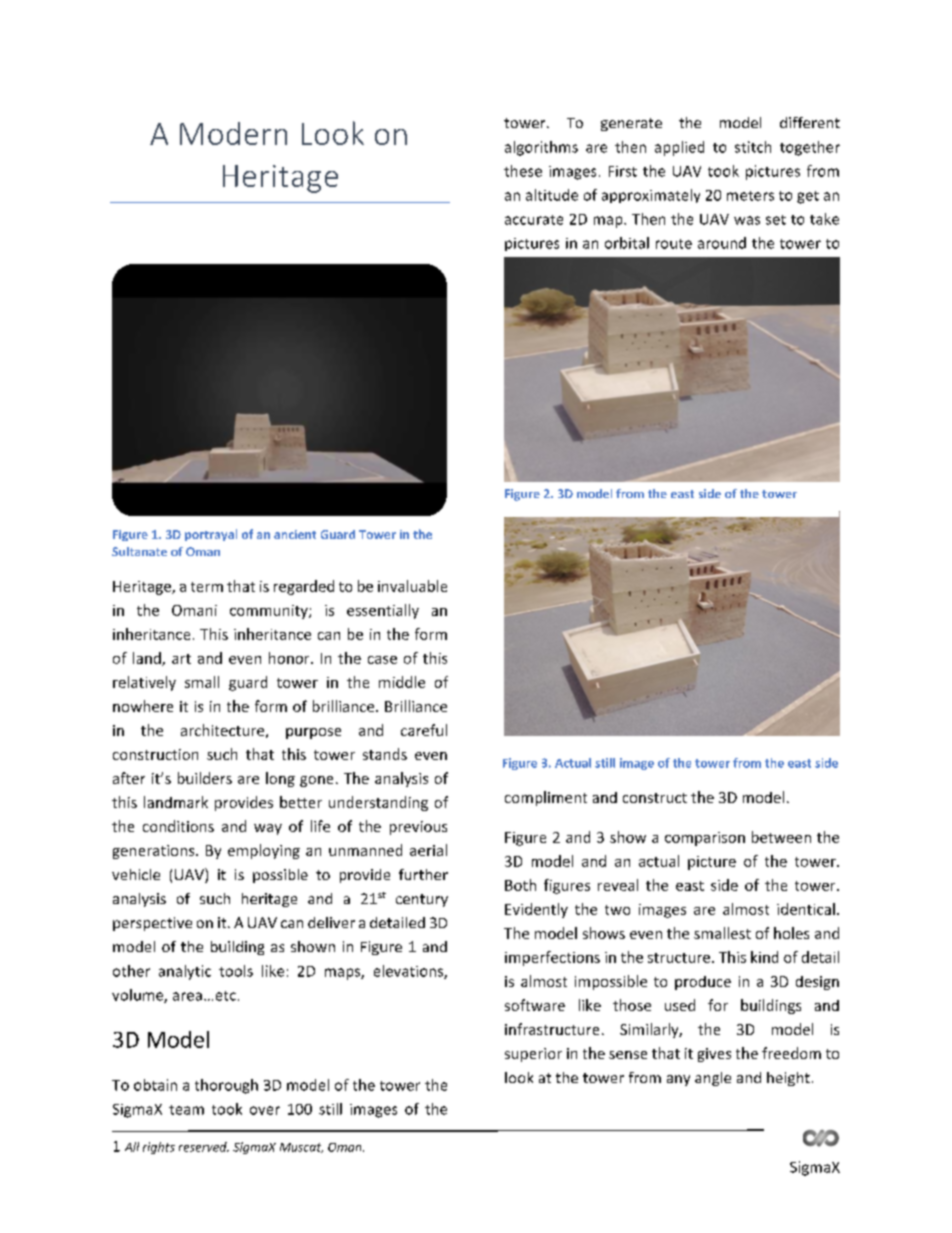  I want to click on art, so click(181, 659).
